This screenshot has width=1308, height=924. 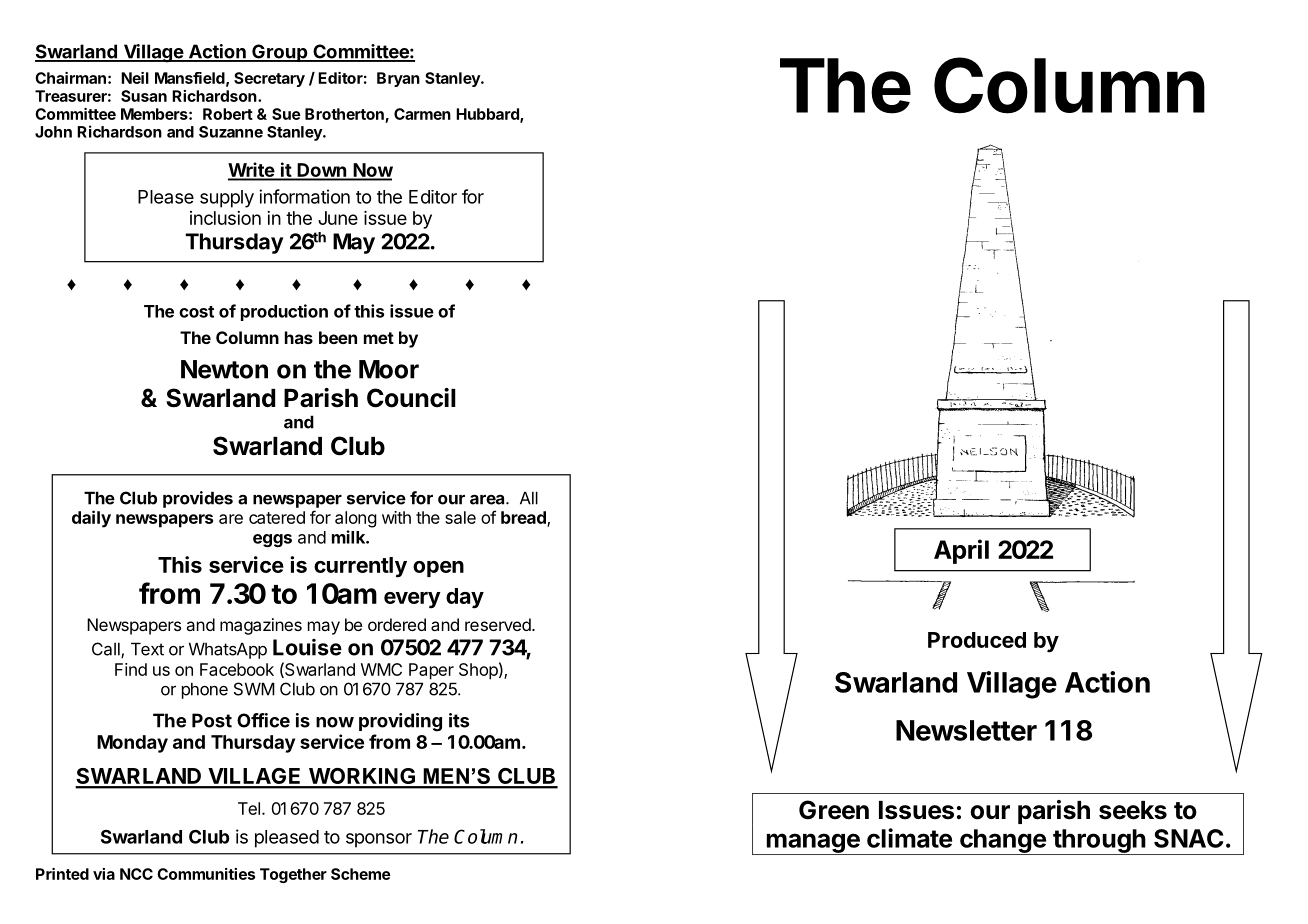 What do you see at coordinates (498, 624) in the screenshot?
I see `reserved` at bounding box center [498, 624].
